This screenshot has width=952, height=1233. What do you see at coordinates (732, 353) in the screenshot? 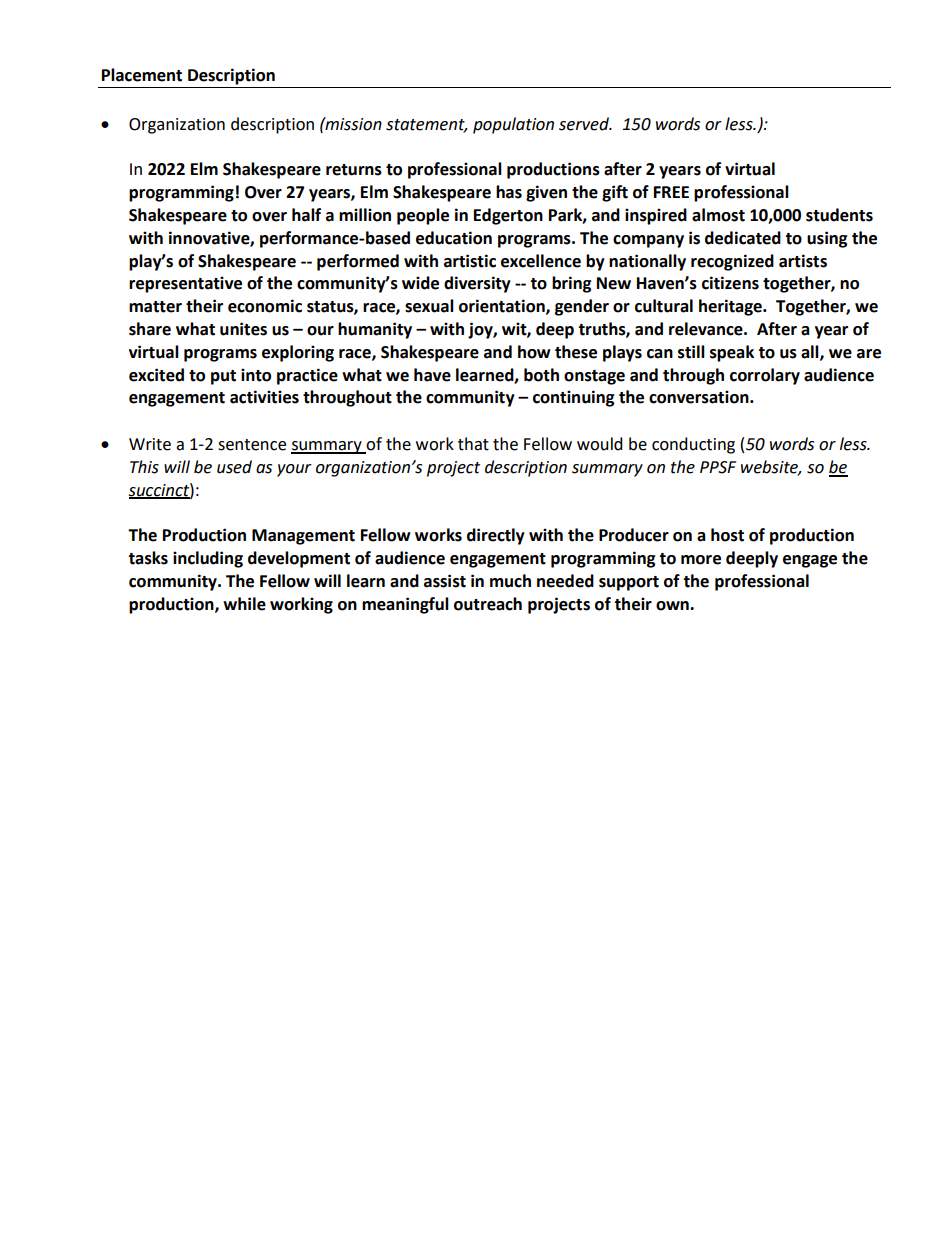
I see `speak` at bounding box center [732, 353].
